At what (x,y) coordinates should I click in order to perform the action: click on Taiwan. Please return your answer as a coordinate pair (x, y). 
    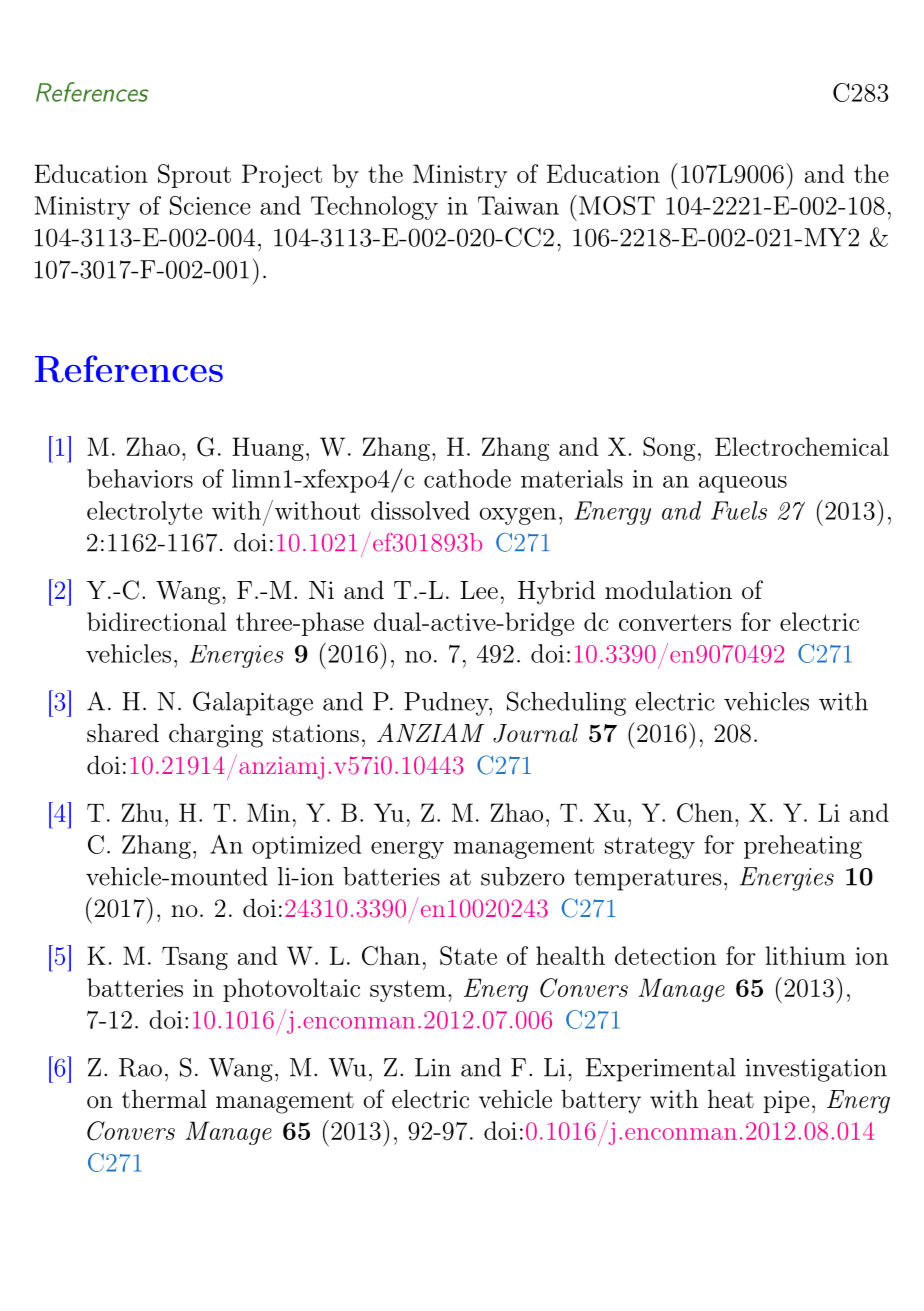
    Looking at the image, I should click on (518, 205).
